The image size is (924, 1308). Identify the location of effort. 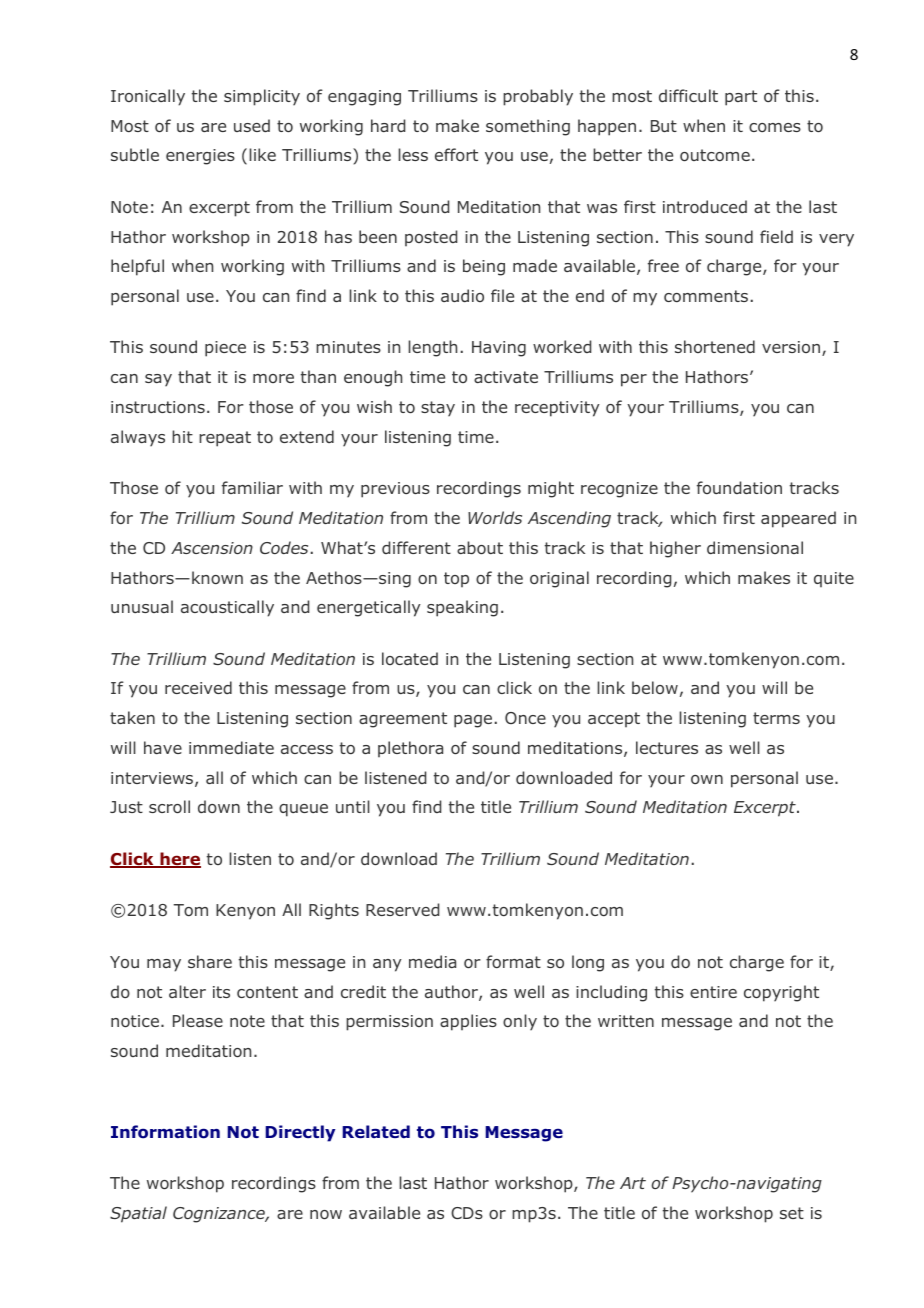
(456, 154).
